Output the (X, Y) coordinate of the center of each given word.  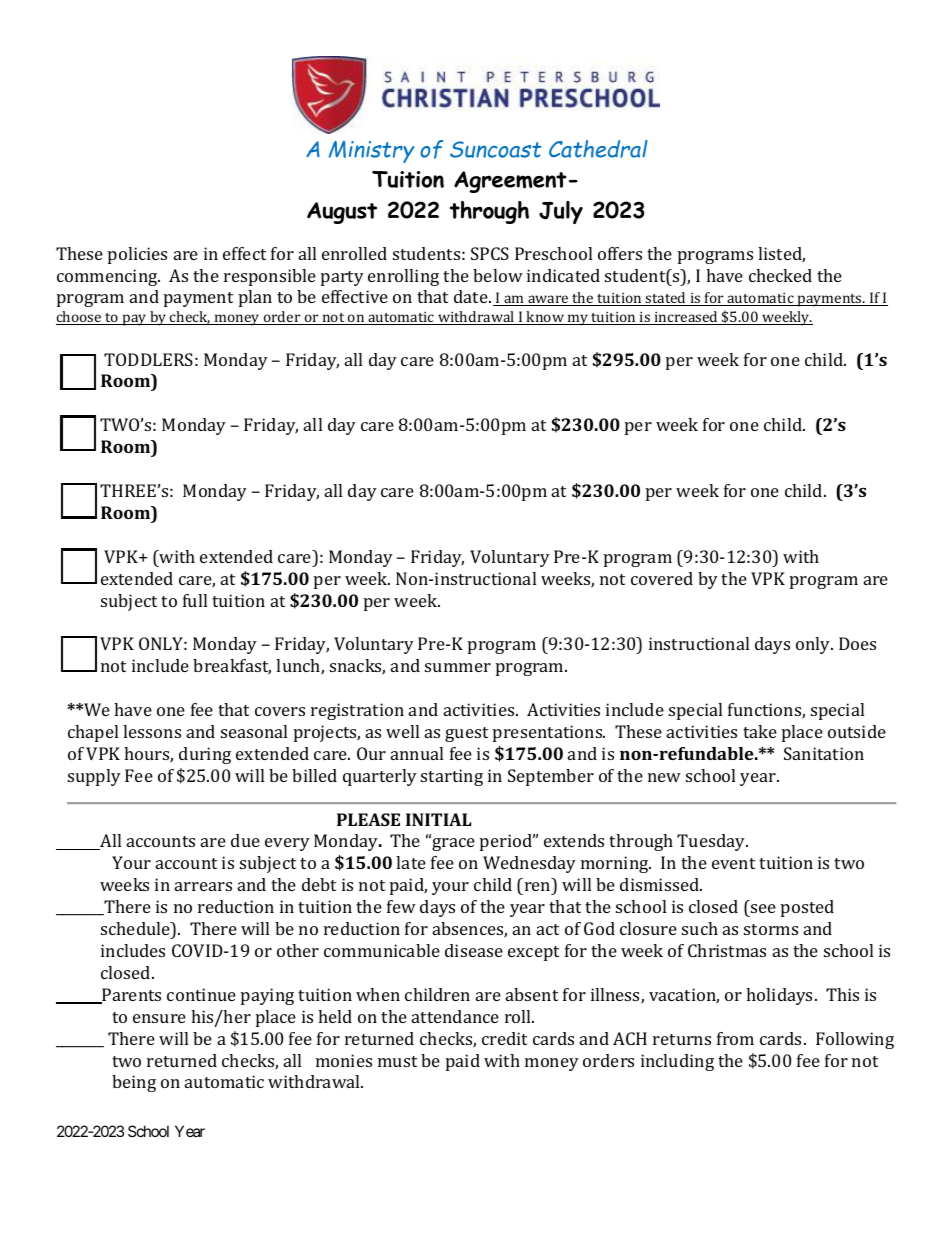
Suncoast (495, 149)
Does (857, 643)
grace (452, 843)
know (545, 318)
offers (620, 253)
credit (504, 1038)
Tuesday (712, 842)
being (134, 1083)
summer (458, 667)
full (195, 600)
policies (137, 255)
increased (686, 318)
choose (80, 318)
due (245, 840)
